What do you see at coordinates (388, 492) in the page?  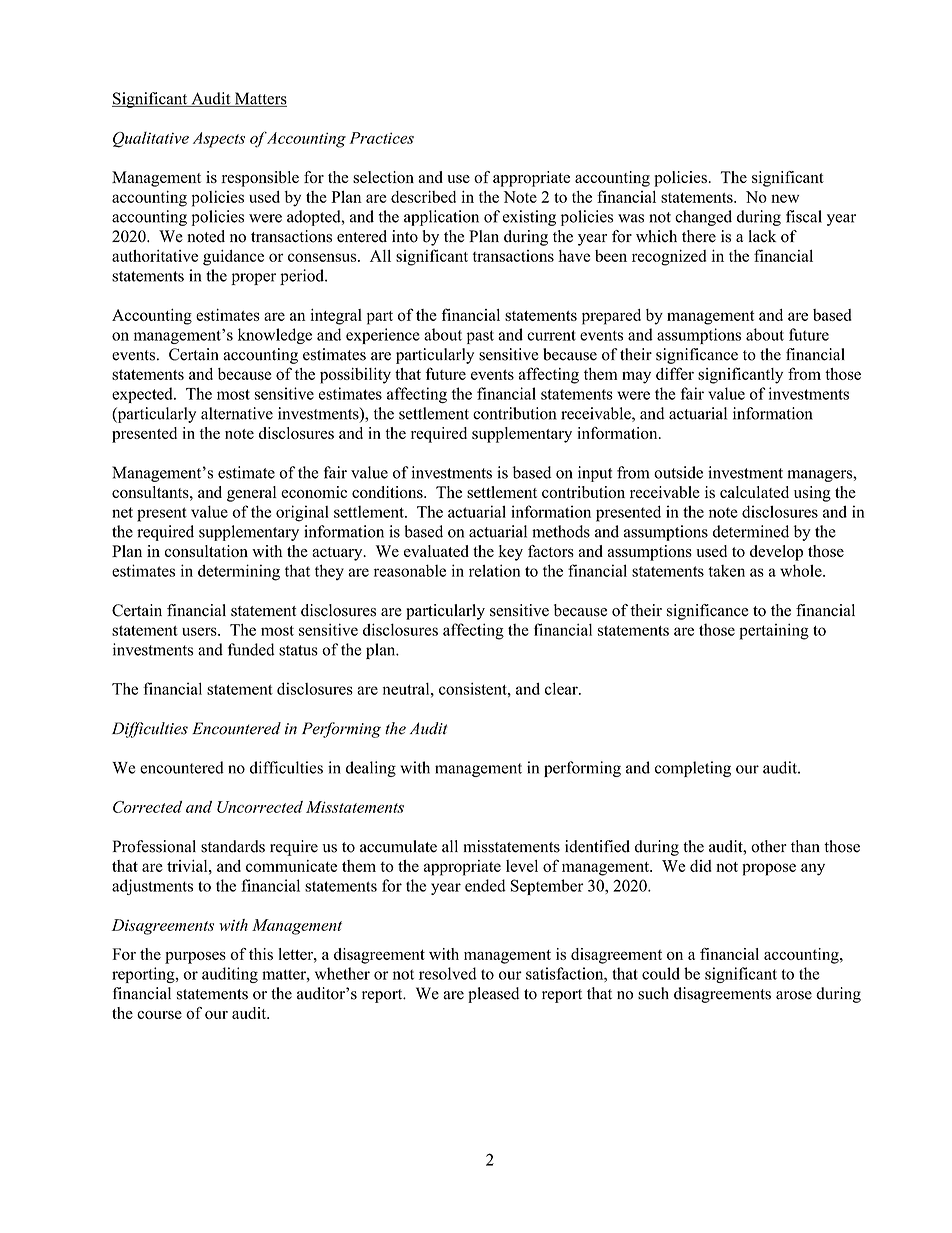 I see `conditions` at bounding box center [388, 492].
